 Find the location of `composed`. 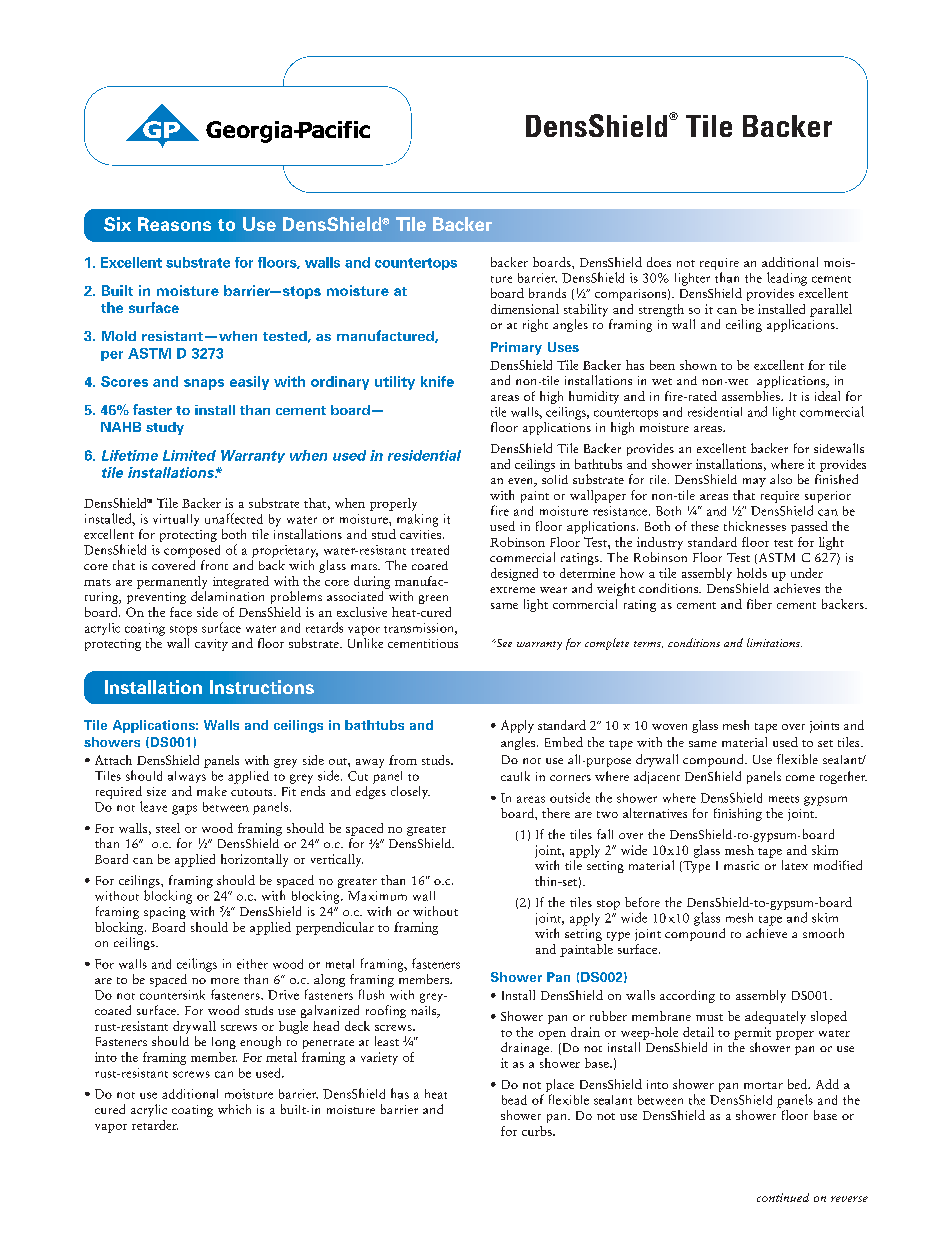

composed is located at coordinates (192, 551).
